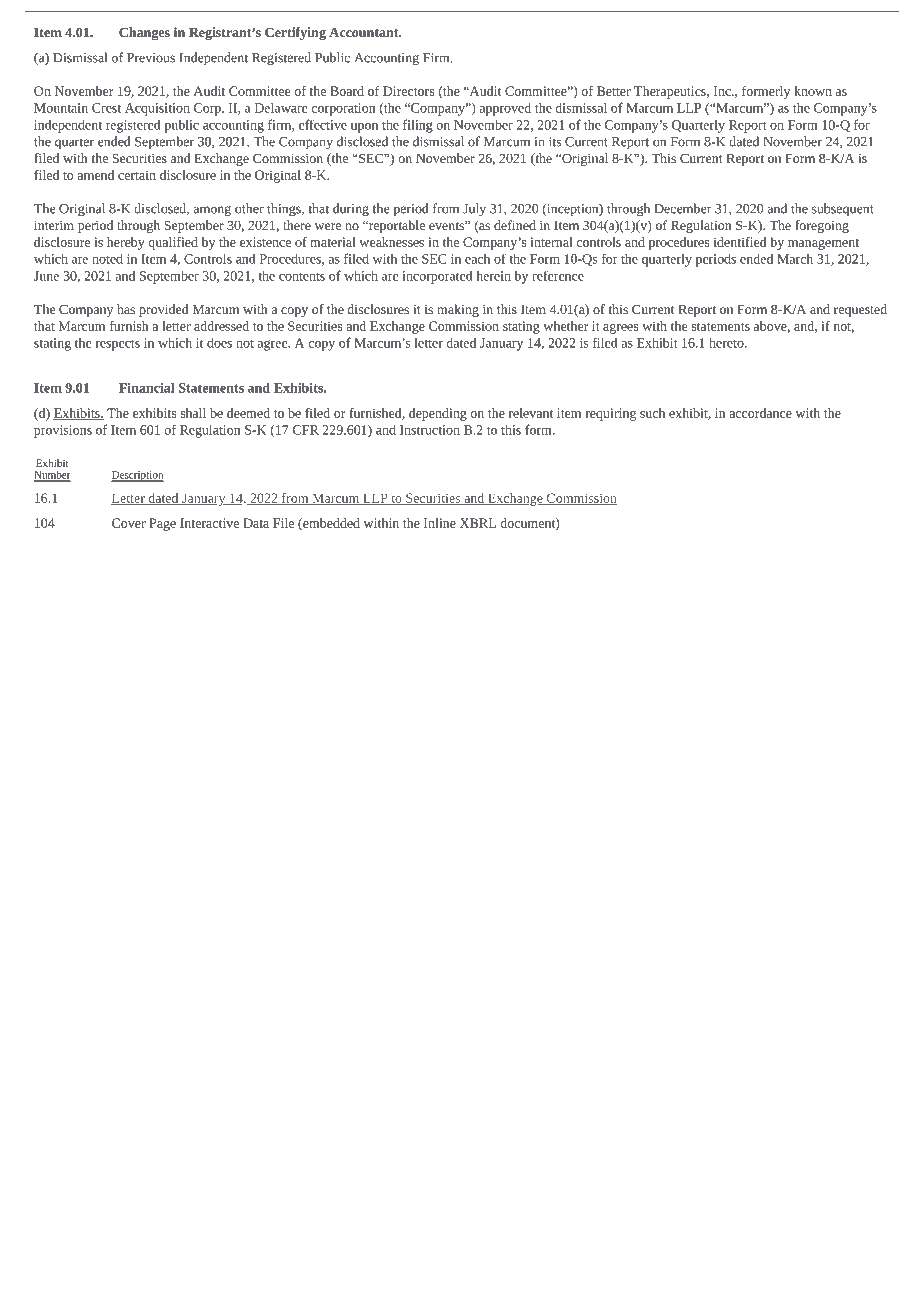  I want to click on certain, so click(137, 175).
